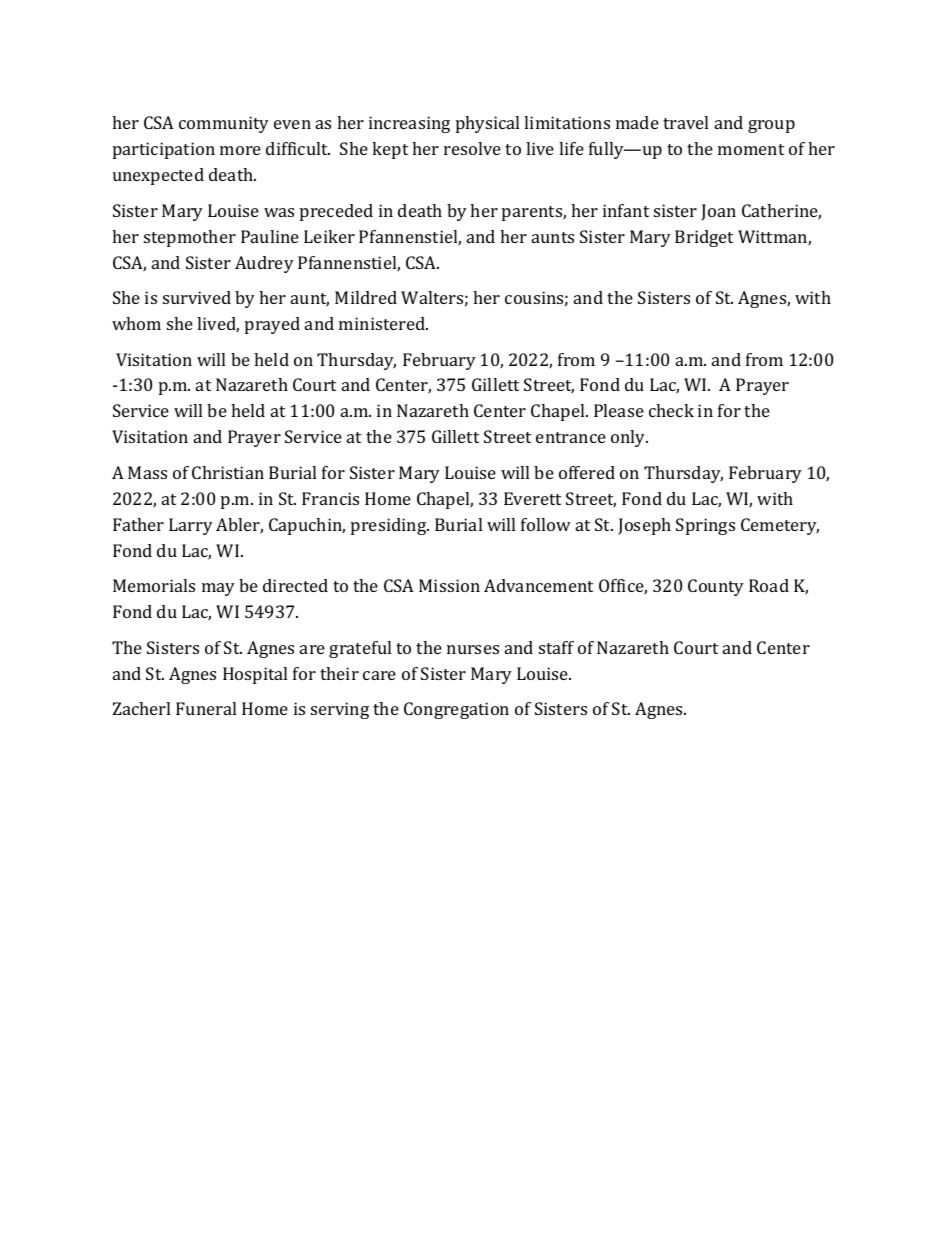 This document has height=1233, width=952. Describe the element at coordinates (571, 437) in the document. I see `entrance` at that location.
